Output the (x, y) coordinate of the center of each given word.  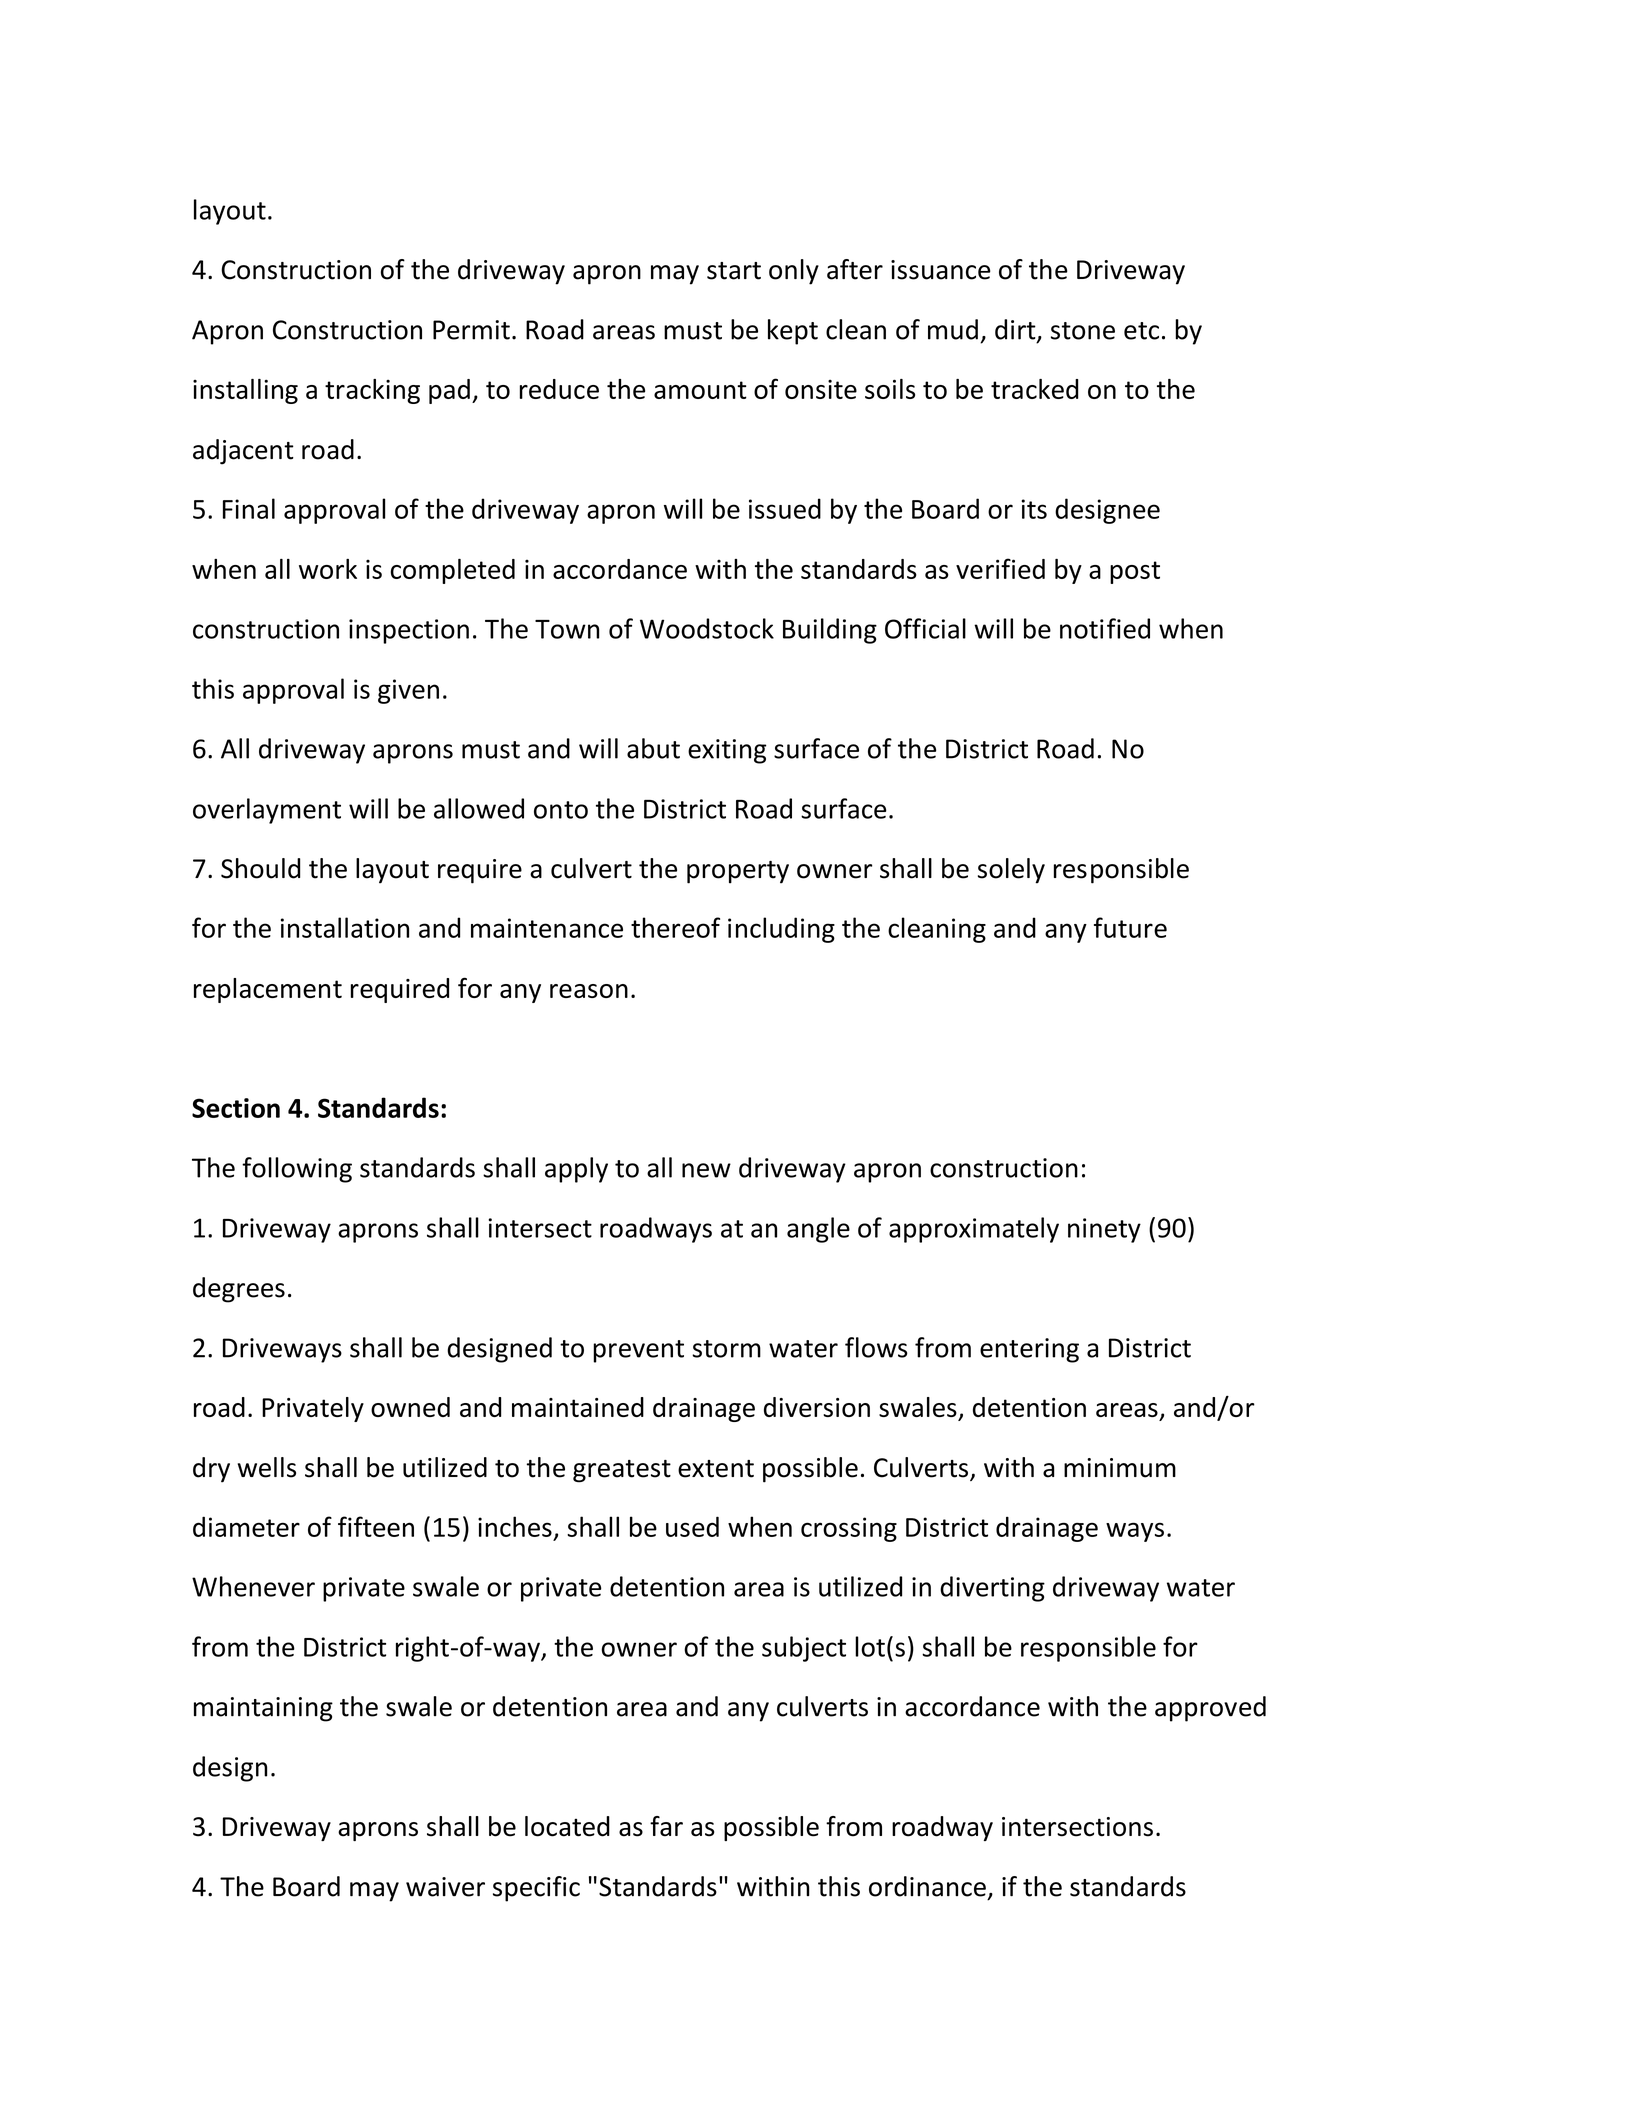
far (666, 1826)
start (734, 271)
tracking (372, 391)
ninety (1104, 1230)
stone (1083, 331)
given (408, 691)
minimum (1120, 1468)
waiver (445, 1887)
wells (267, 1467)
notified (1105, 628)
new (706, 1170)
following (297, 1170)
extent (716, 1469)
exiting (727, 751)
